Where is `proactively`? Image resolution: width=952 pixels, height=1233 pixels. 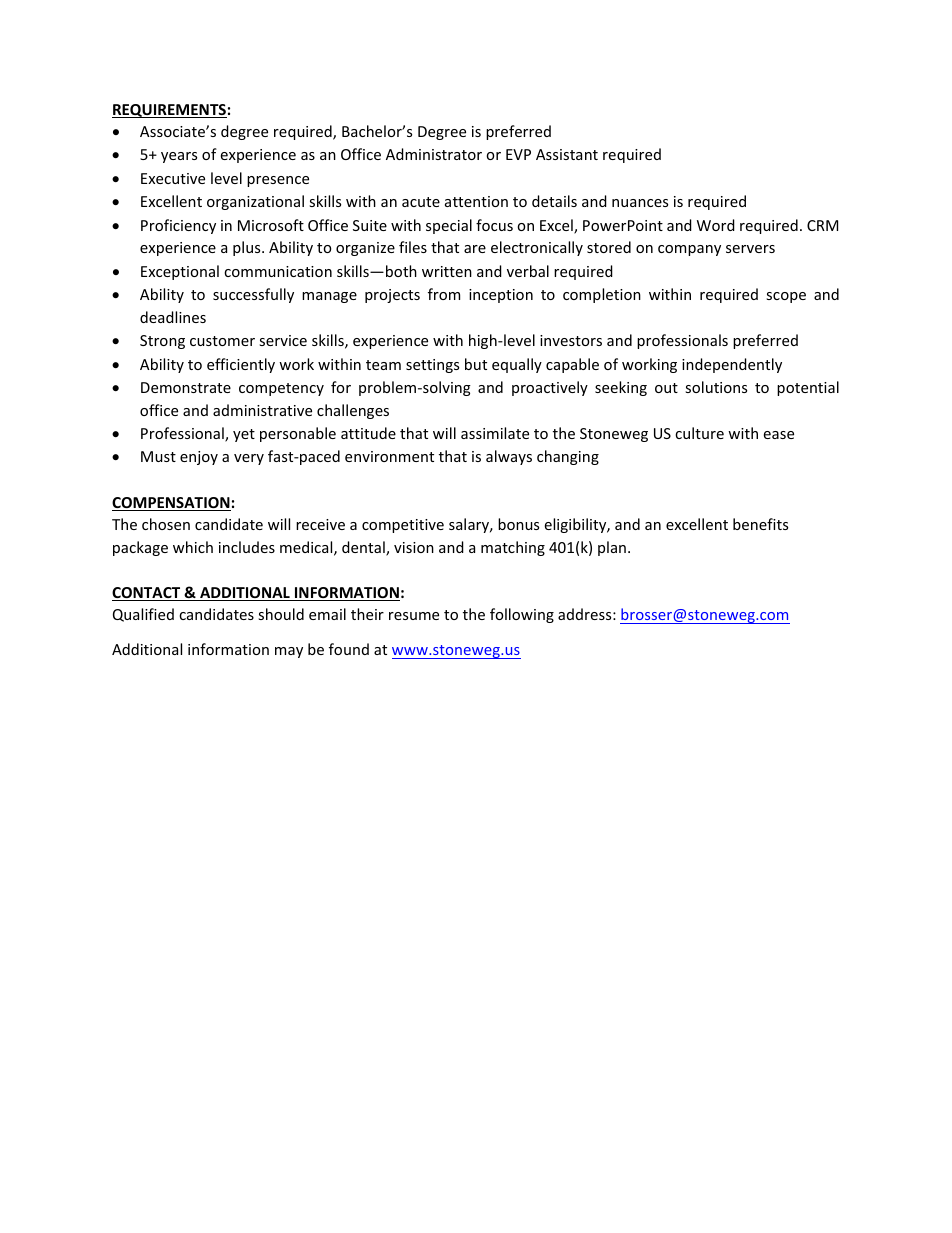
proactively is located at coordinates (550, 388).
